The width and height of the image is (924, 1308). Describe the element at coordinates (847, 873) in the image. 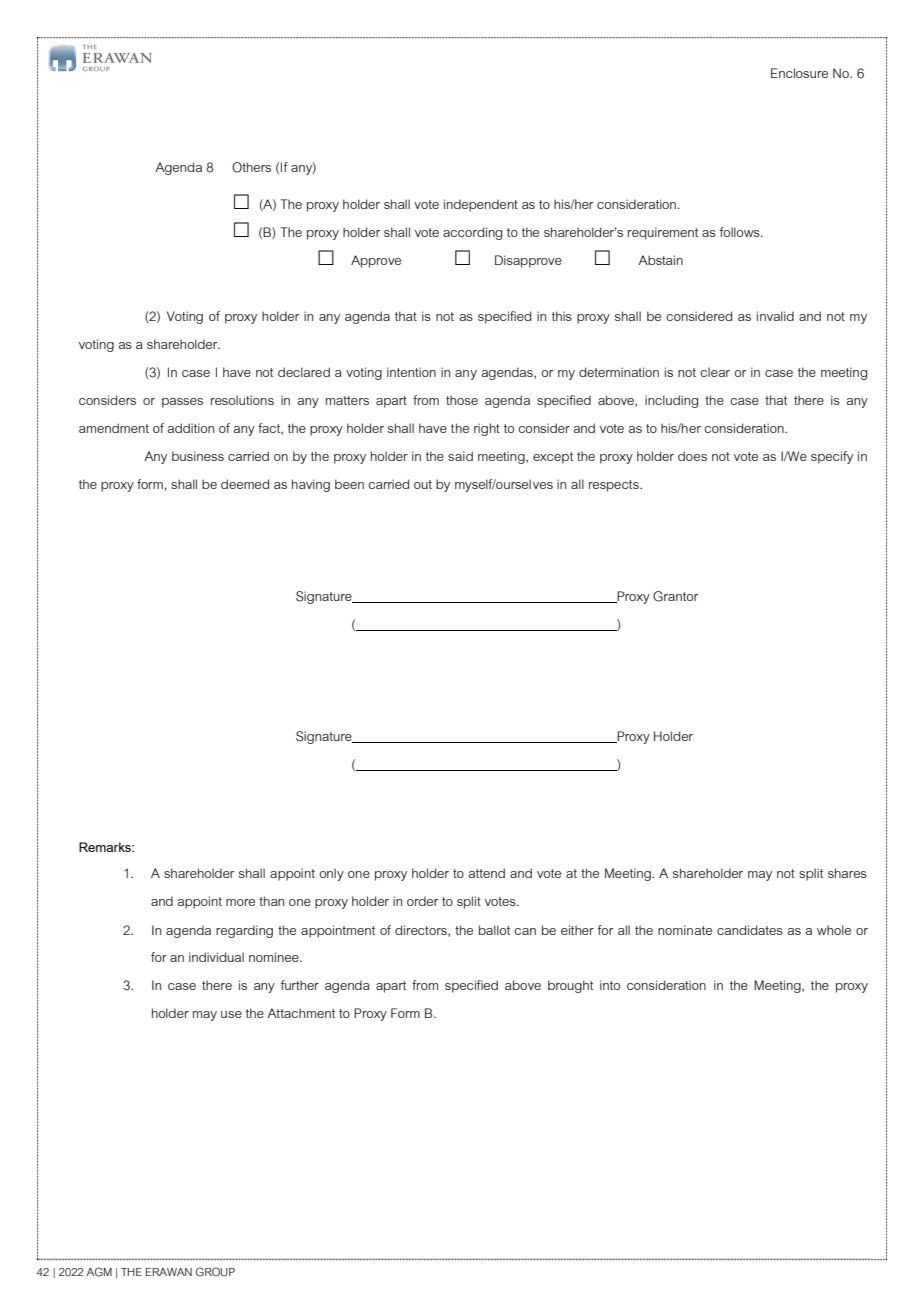

I see `shares` at that location.
